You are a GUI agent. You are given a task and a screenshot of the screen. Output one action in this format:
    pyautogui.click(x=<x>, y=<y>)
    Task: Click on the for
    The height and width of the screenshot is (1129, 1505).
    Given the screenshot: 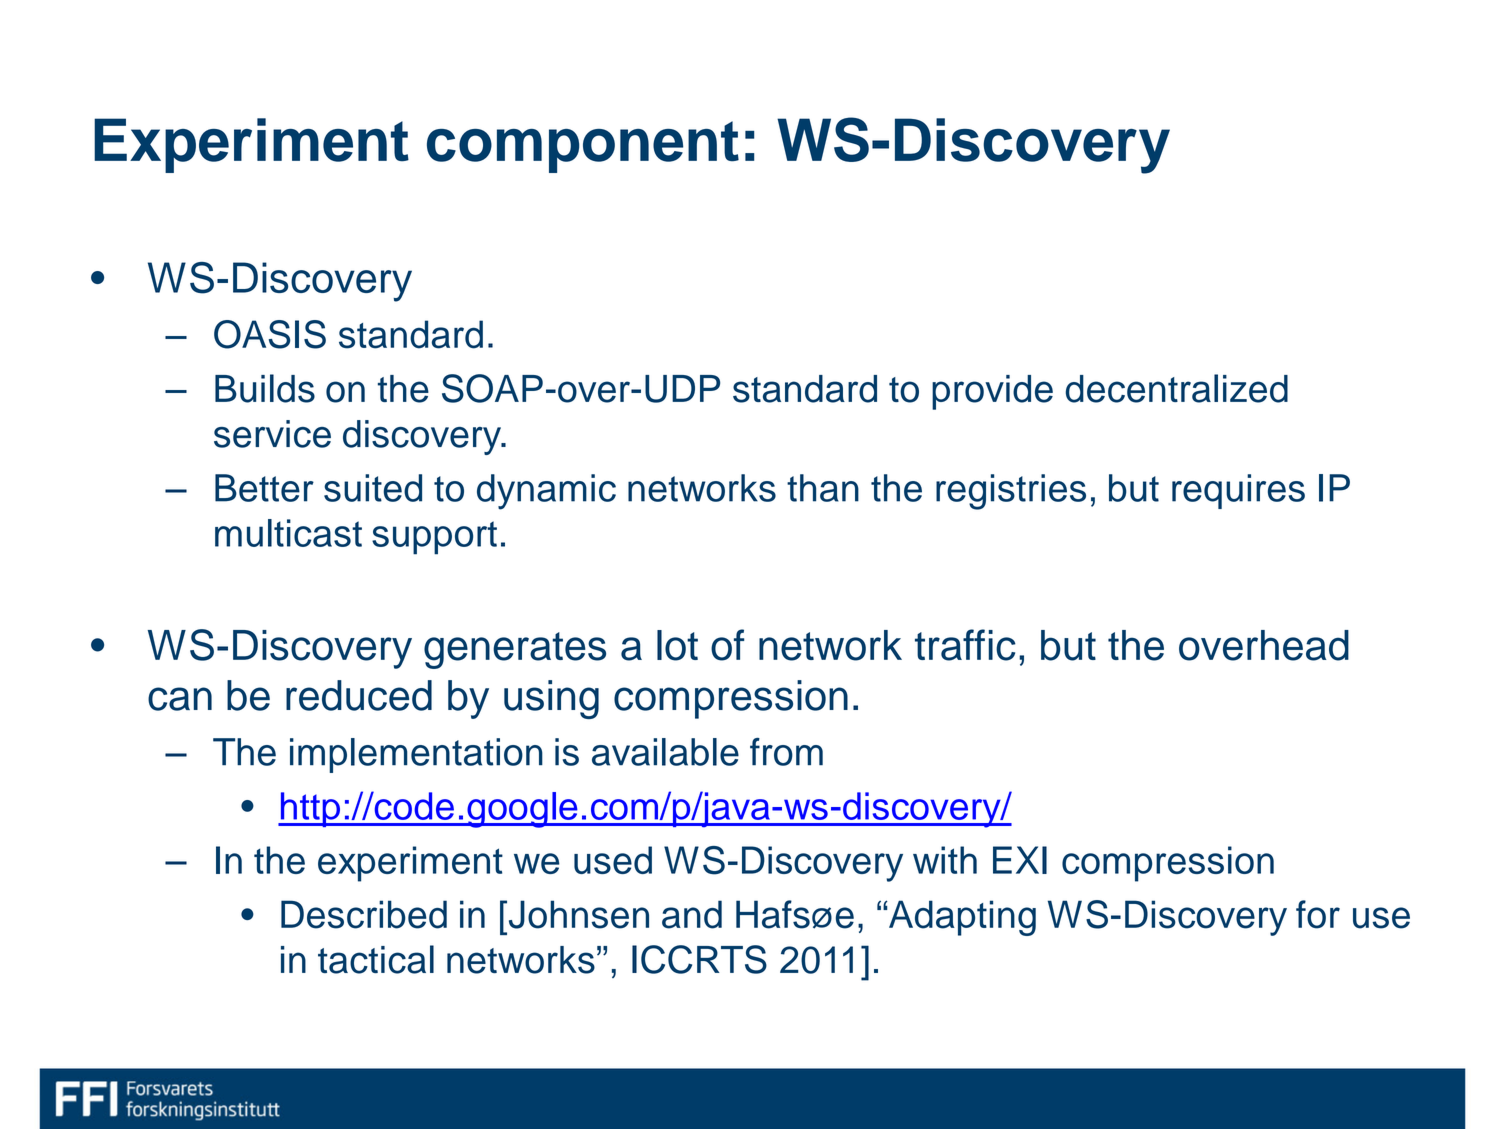 What is the action you would take?
    pyautogui.click(x=1318, y=914)
